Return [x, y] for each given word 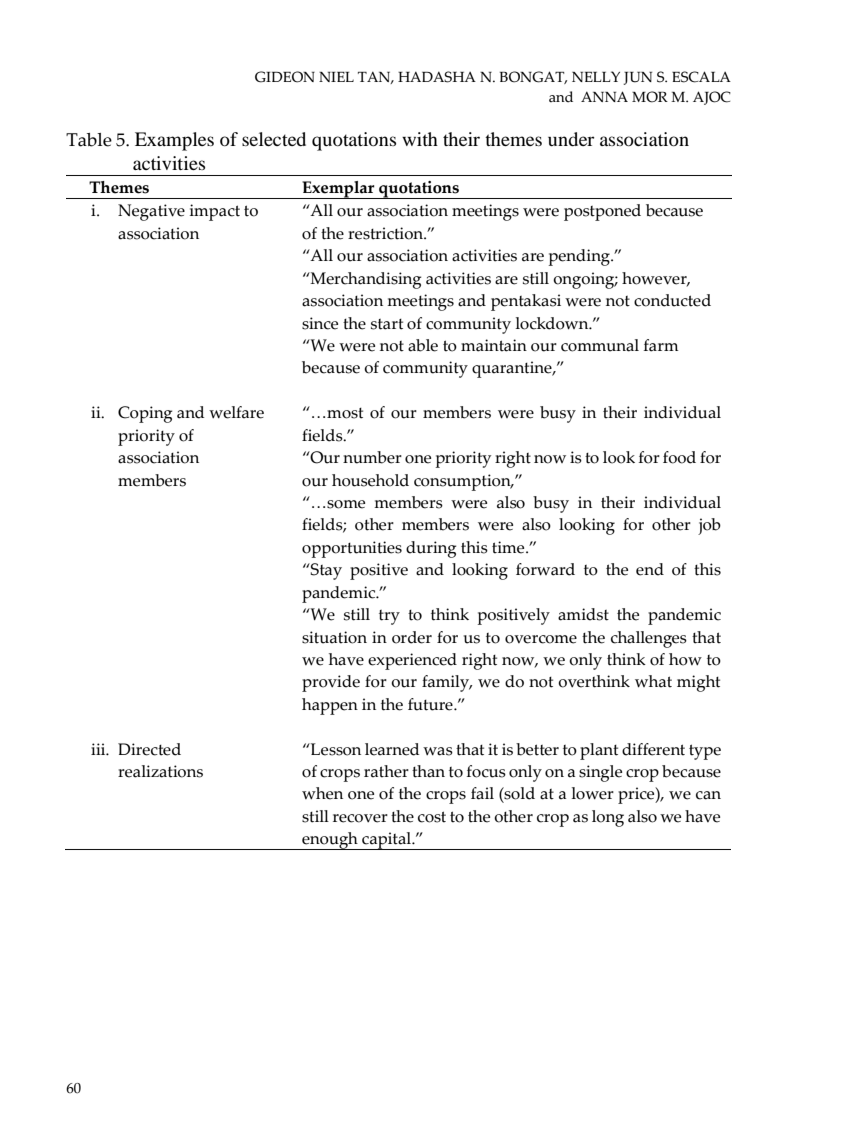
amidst [583, 614]
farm [661, 345]
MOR [650, 97]
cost [432, 817]
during [431, 549]
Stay [325, 571]
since [320, 323]
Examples [174, 141]
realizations [160, 771]
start [387, 324]
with [420, 139]
